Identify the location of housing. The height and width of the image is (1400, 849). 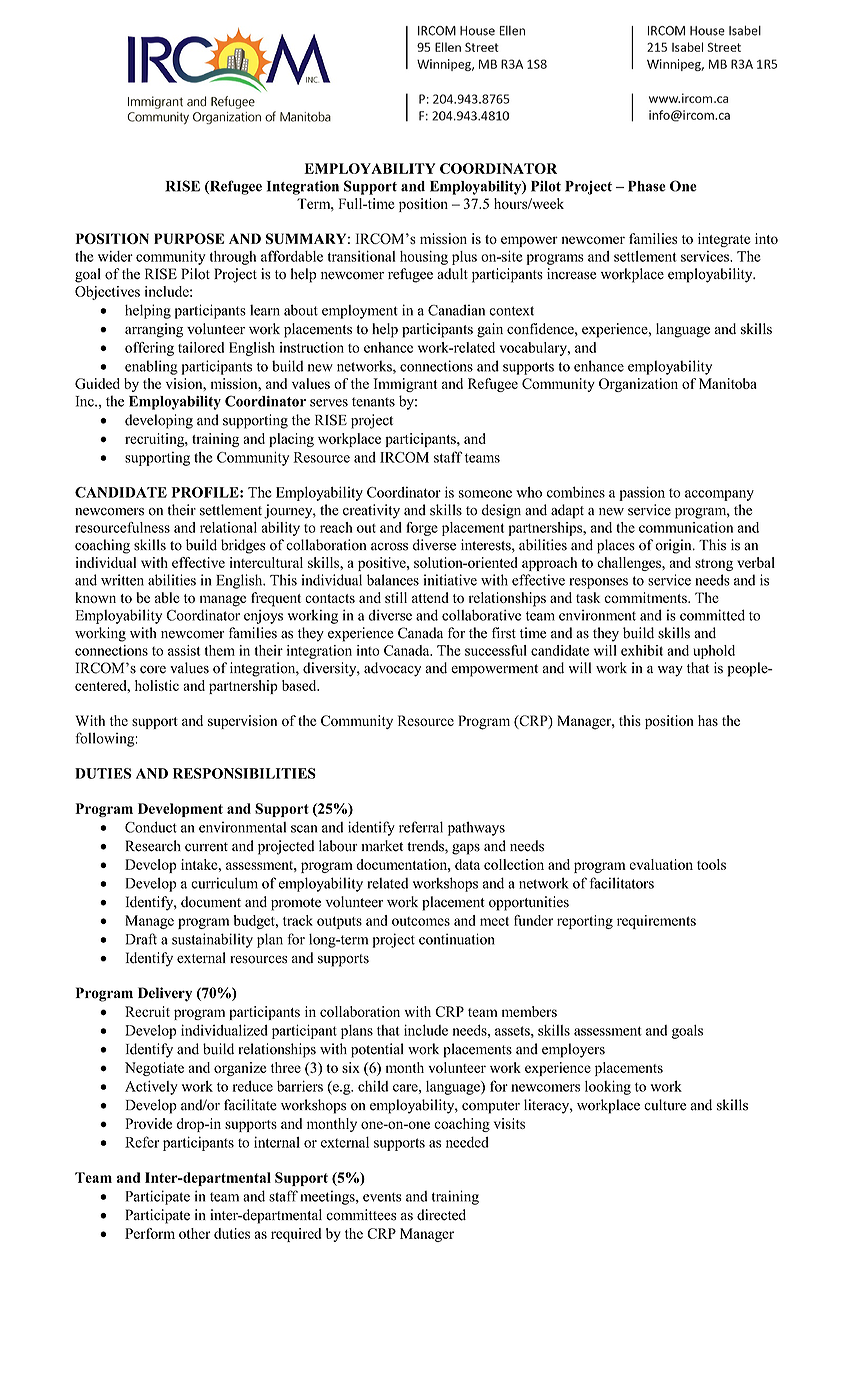
(424, 258).
